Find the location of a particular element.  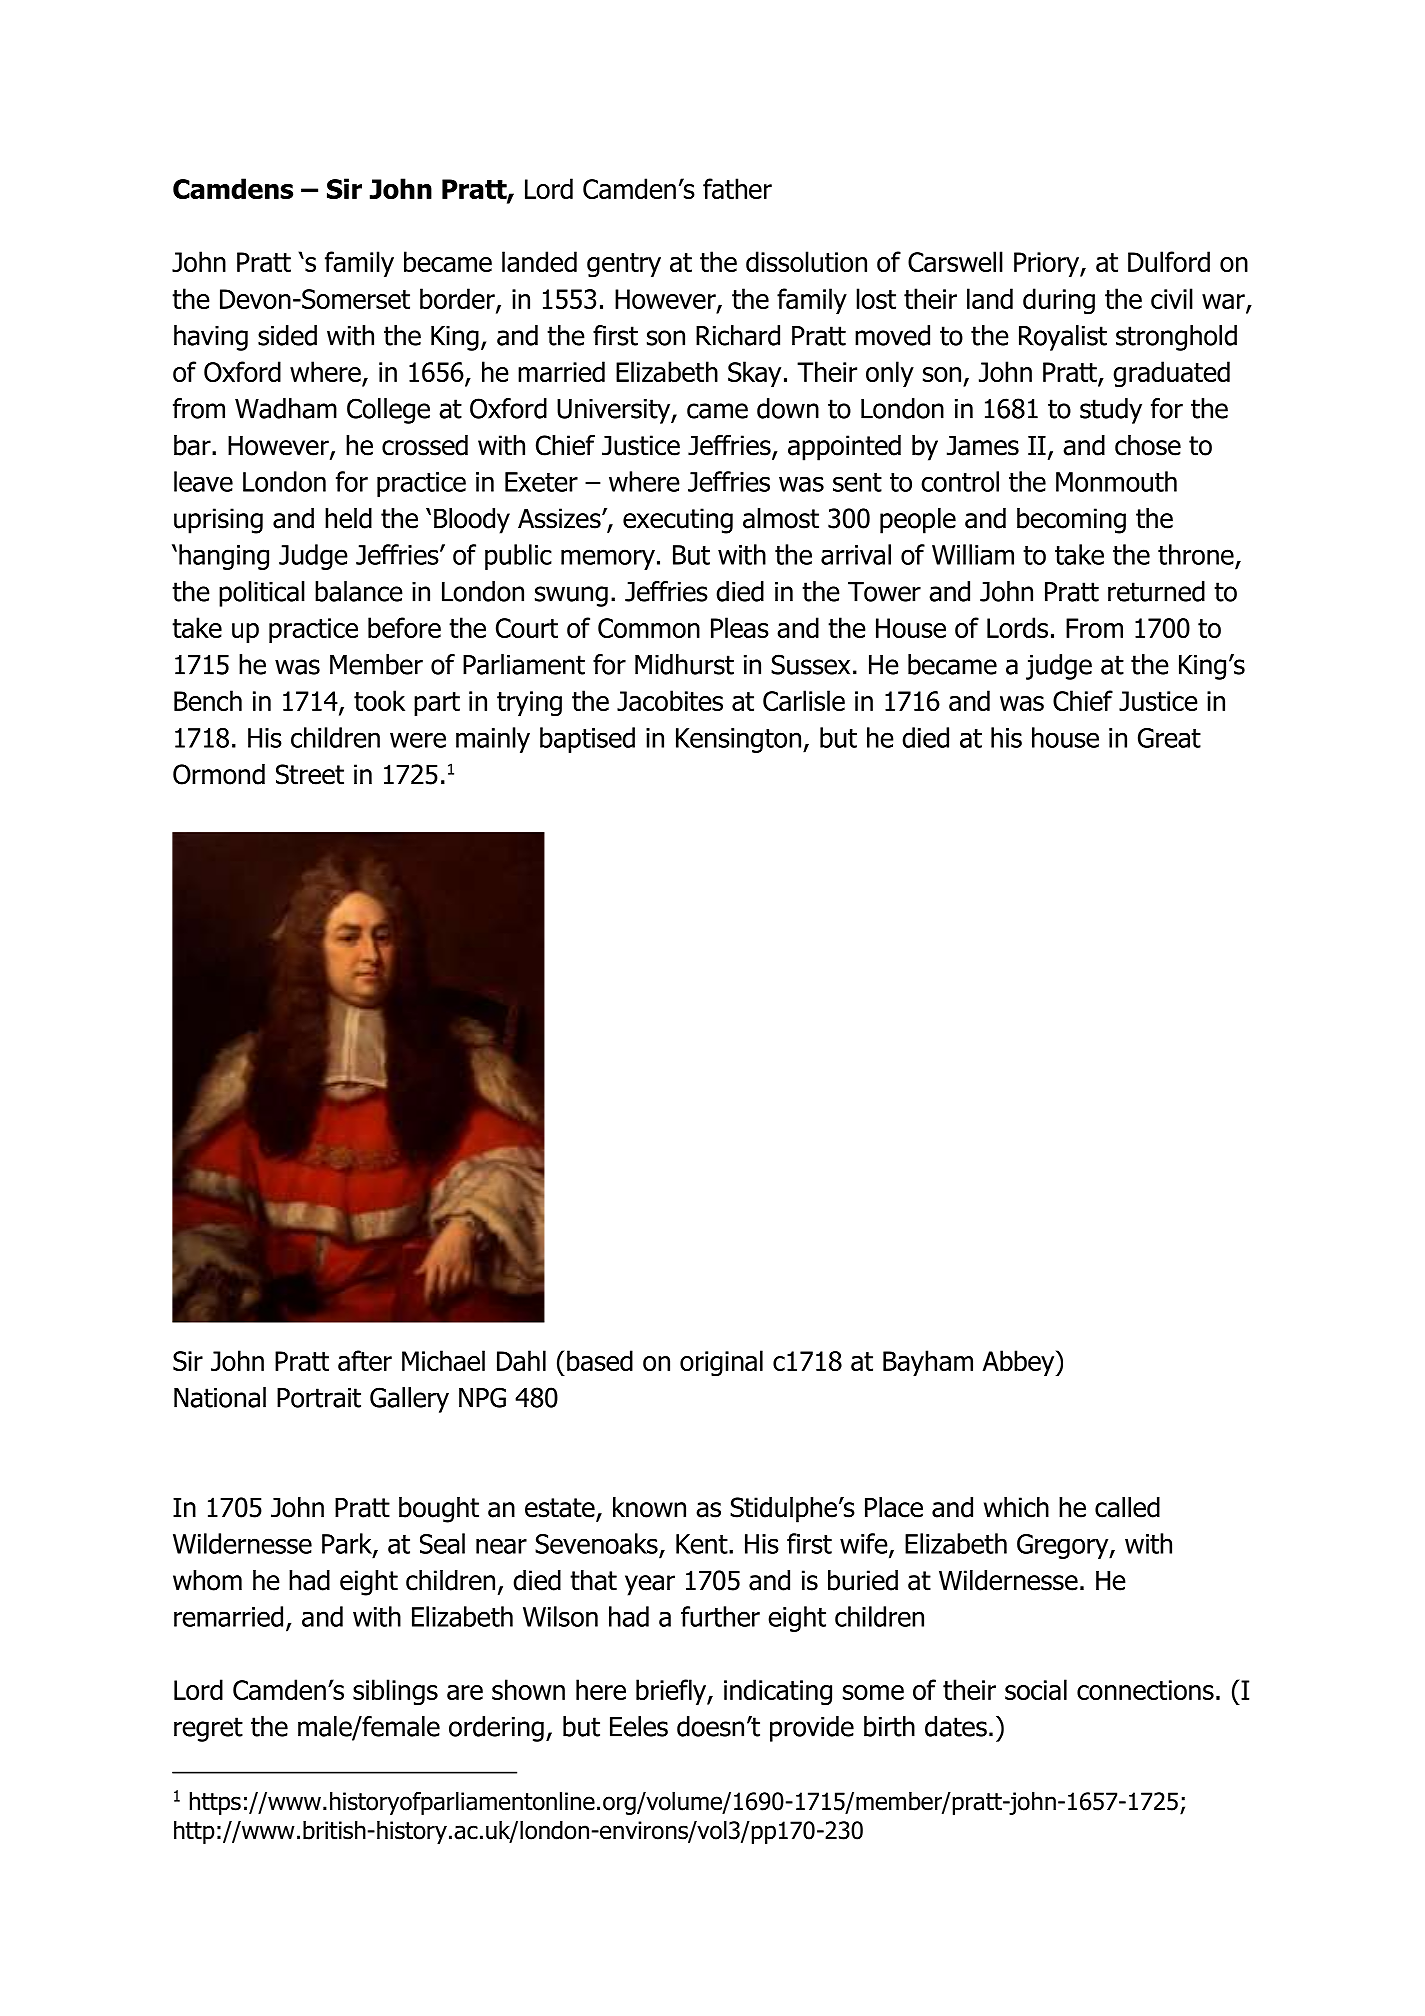

sided is located at coordinates (287, 335).
